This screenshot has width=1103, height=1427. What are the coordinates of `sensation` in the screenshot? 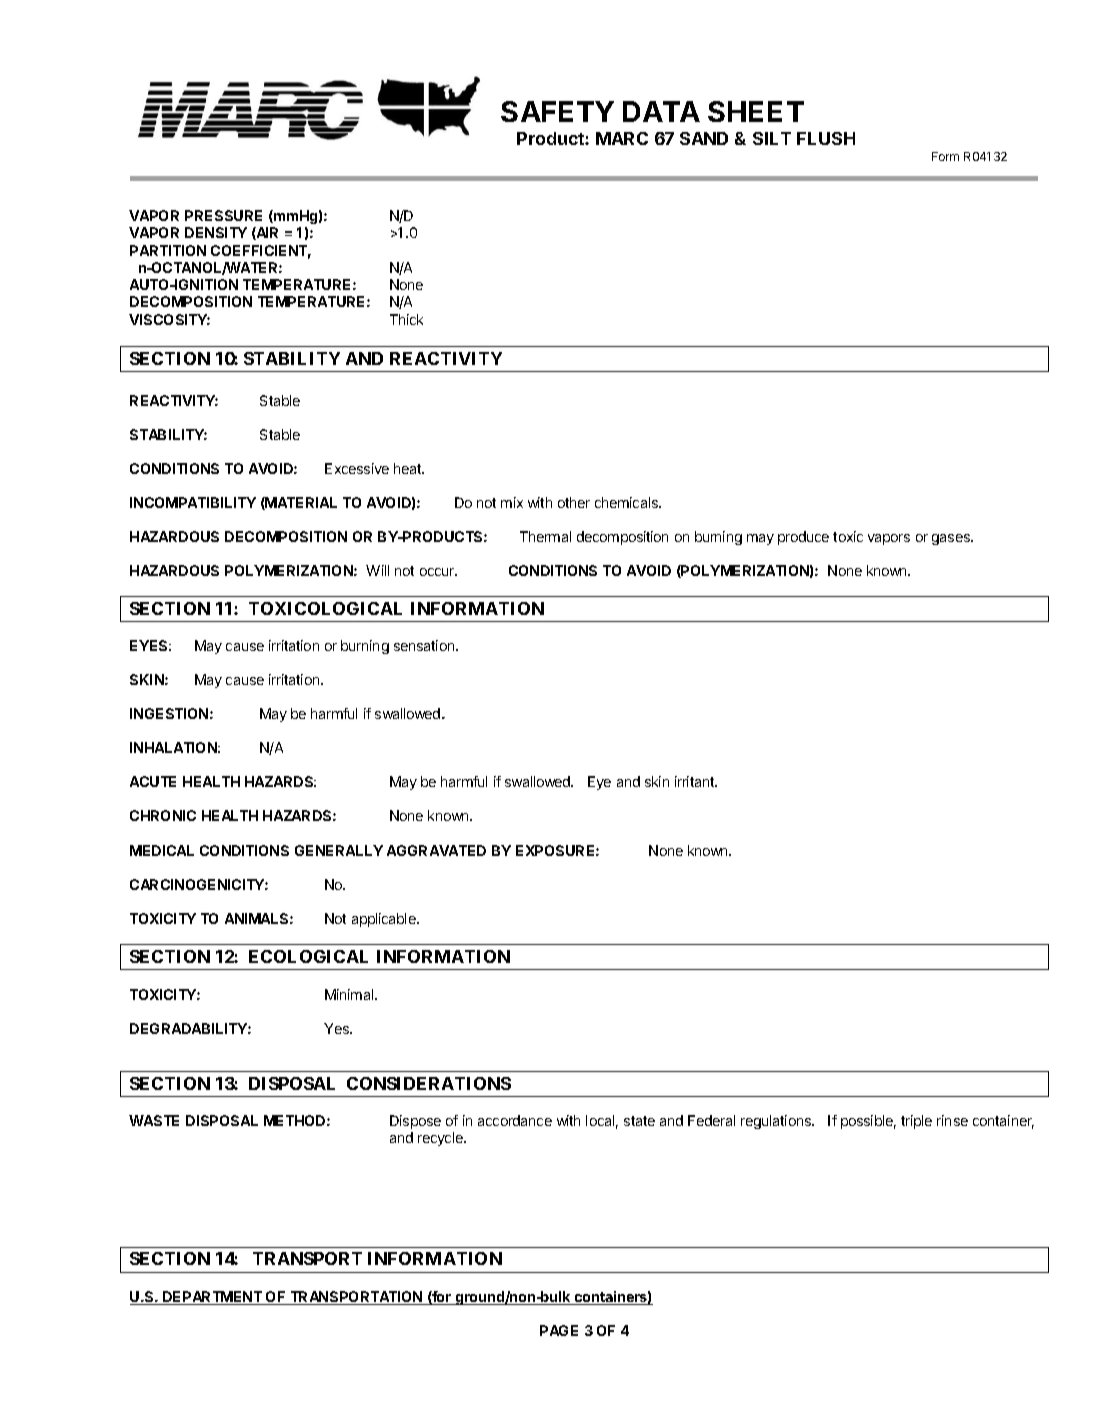 It's located at (425, 645).
